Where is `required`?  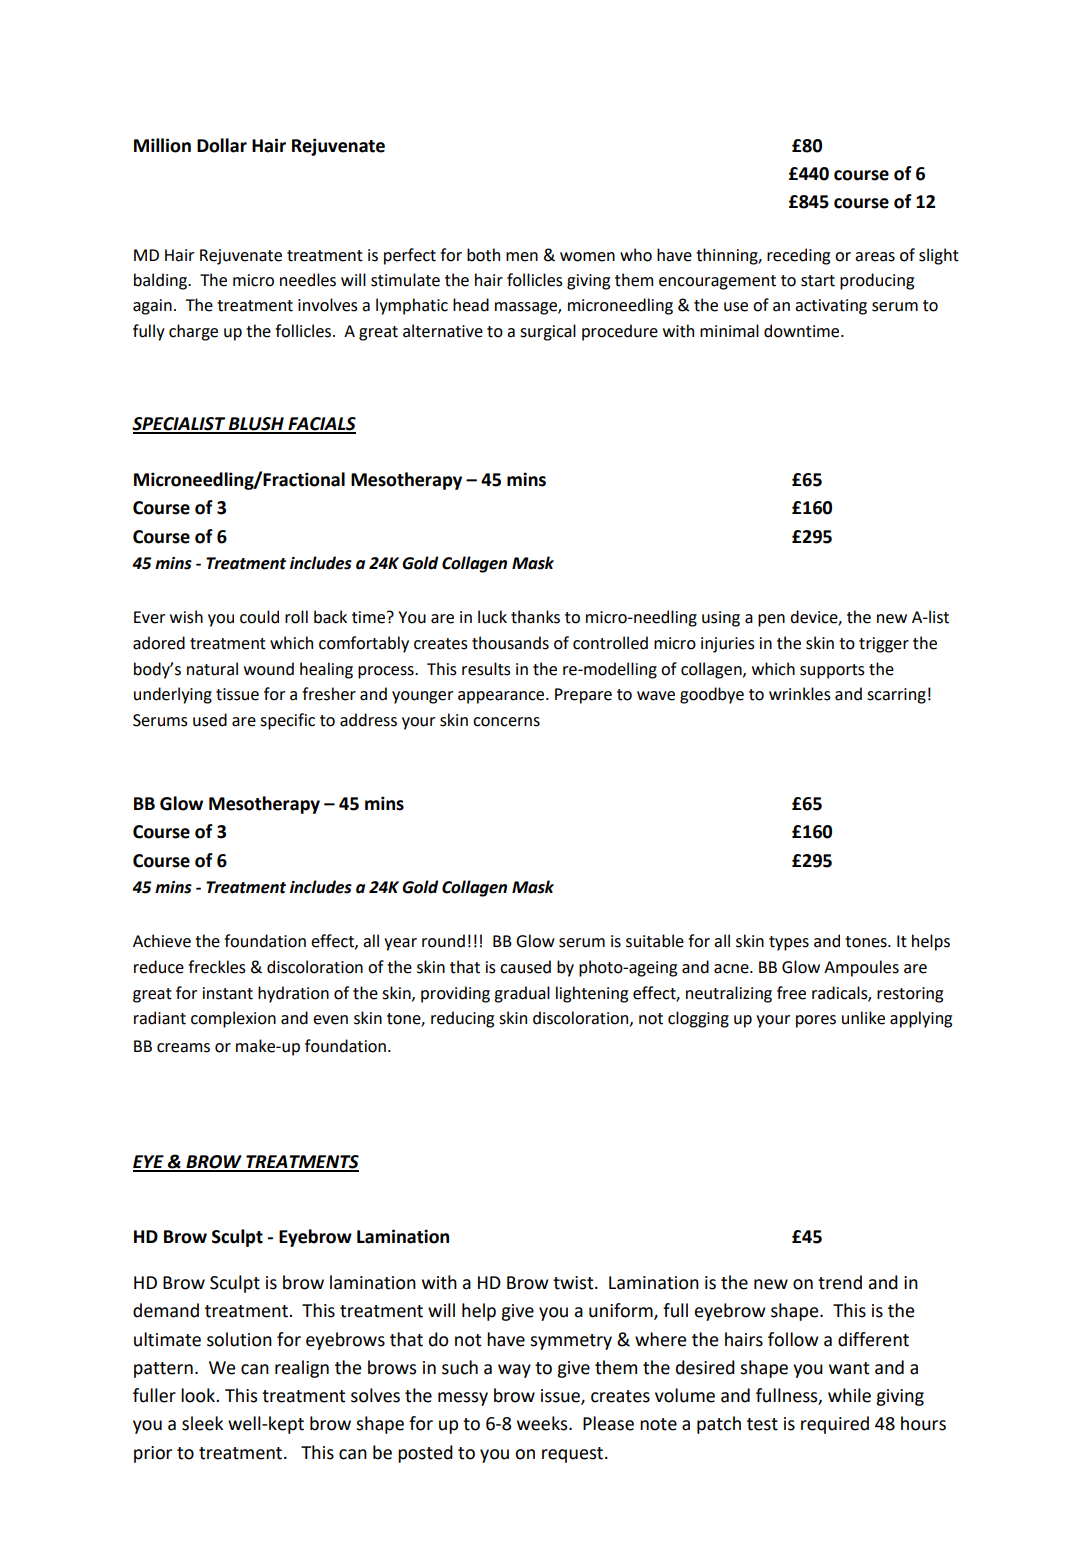
required is located at coordinates (835, 1425).
